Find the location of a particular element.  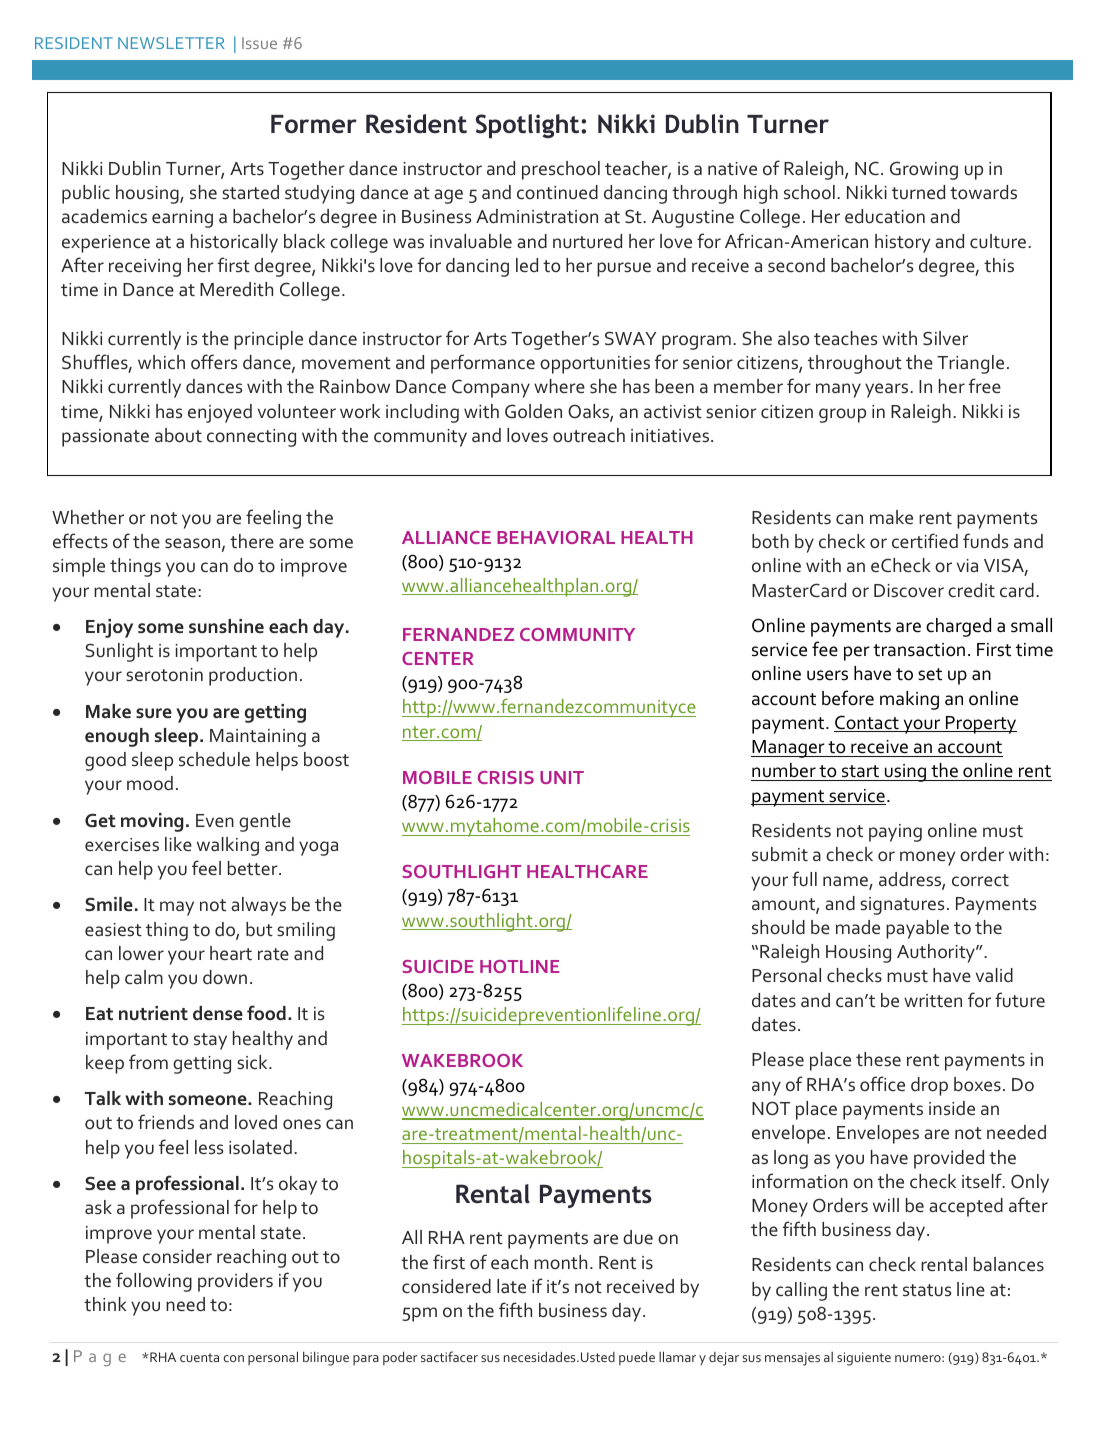

making is located at coordinates (909, 700).
